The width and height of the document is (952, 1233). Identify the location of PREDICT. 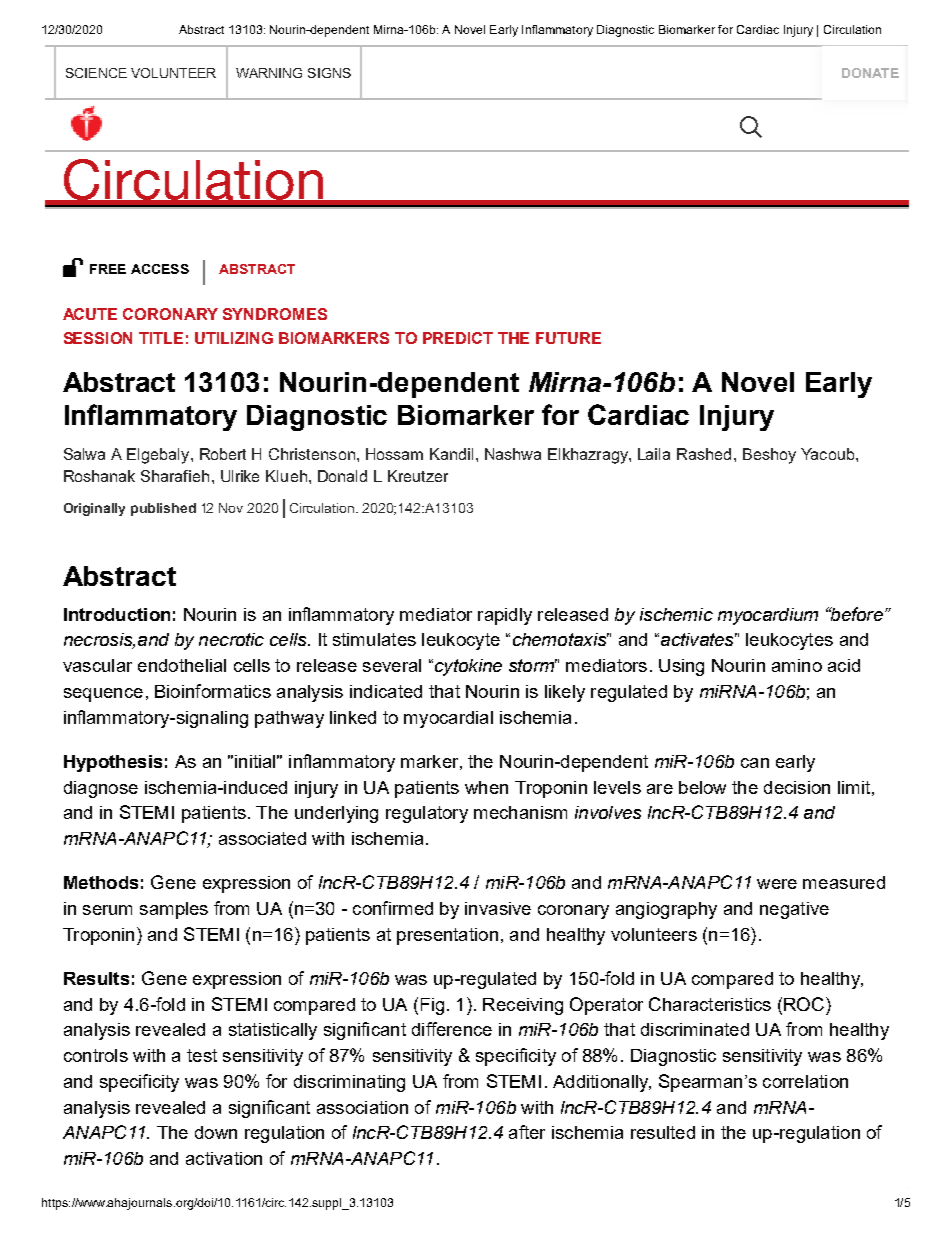
(458, 338).
